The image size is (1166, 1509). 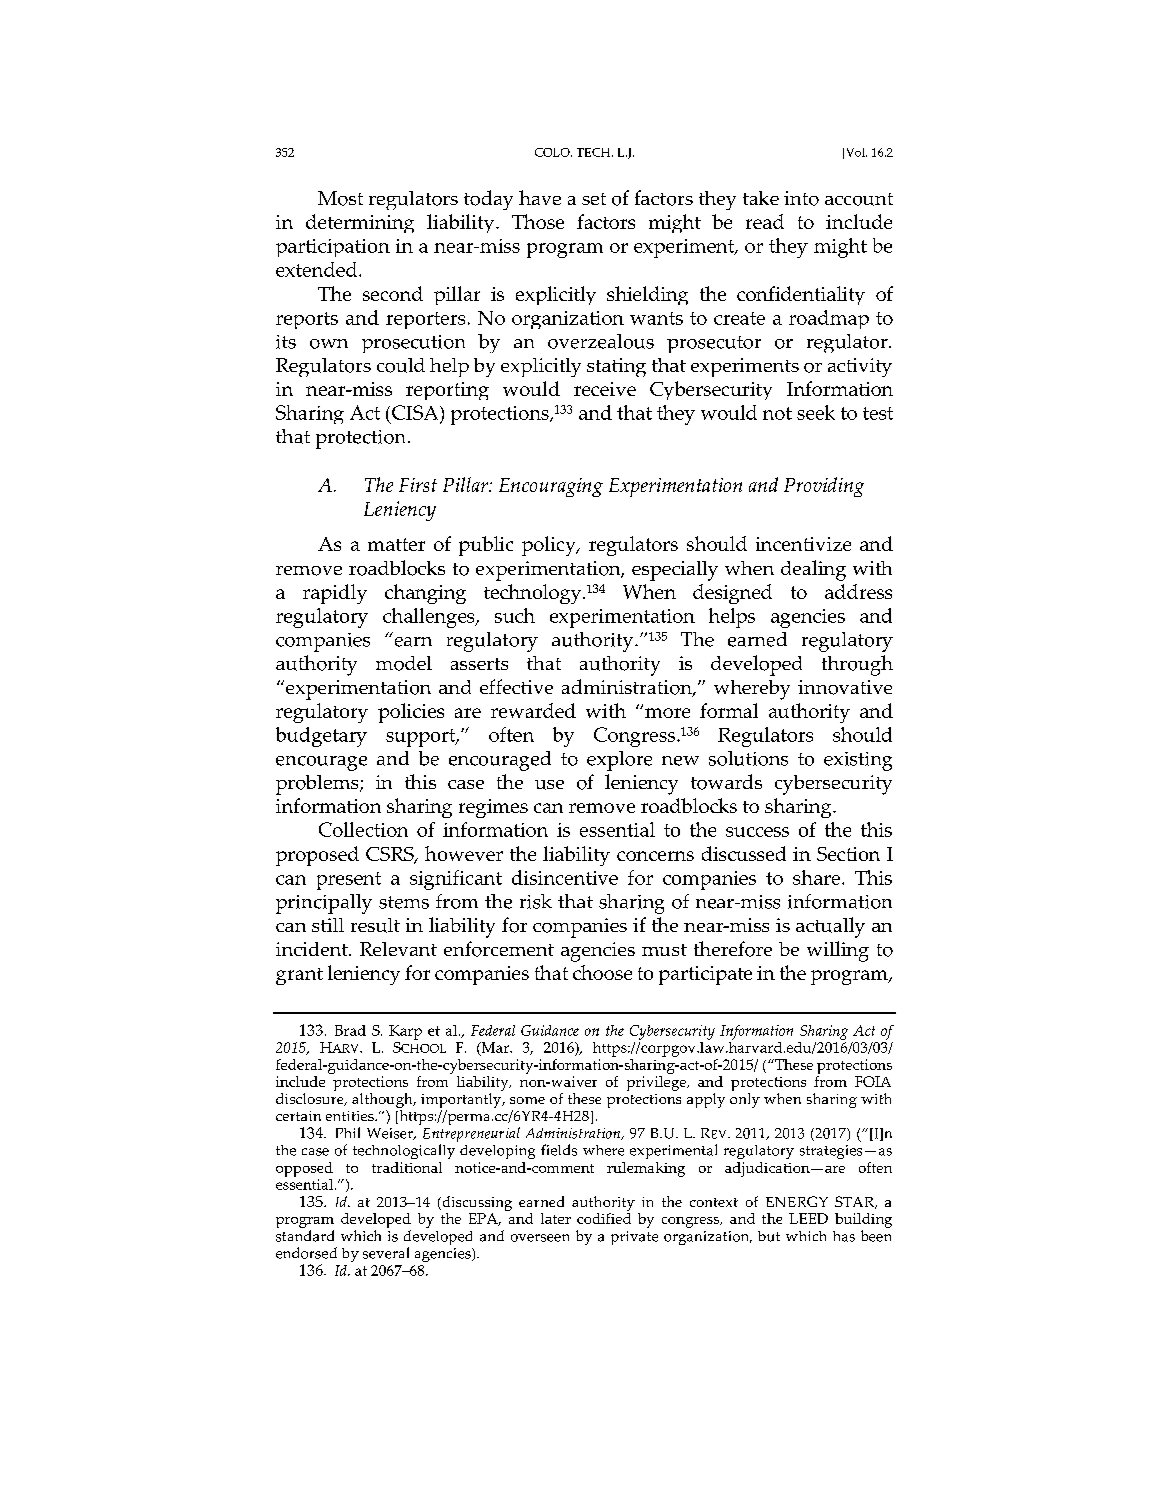 What do you see at coordinates (594, 199) in the document?
I see `set` at bounding box center [594, 199].
